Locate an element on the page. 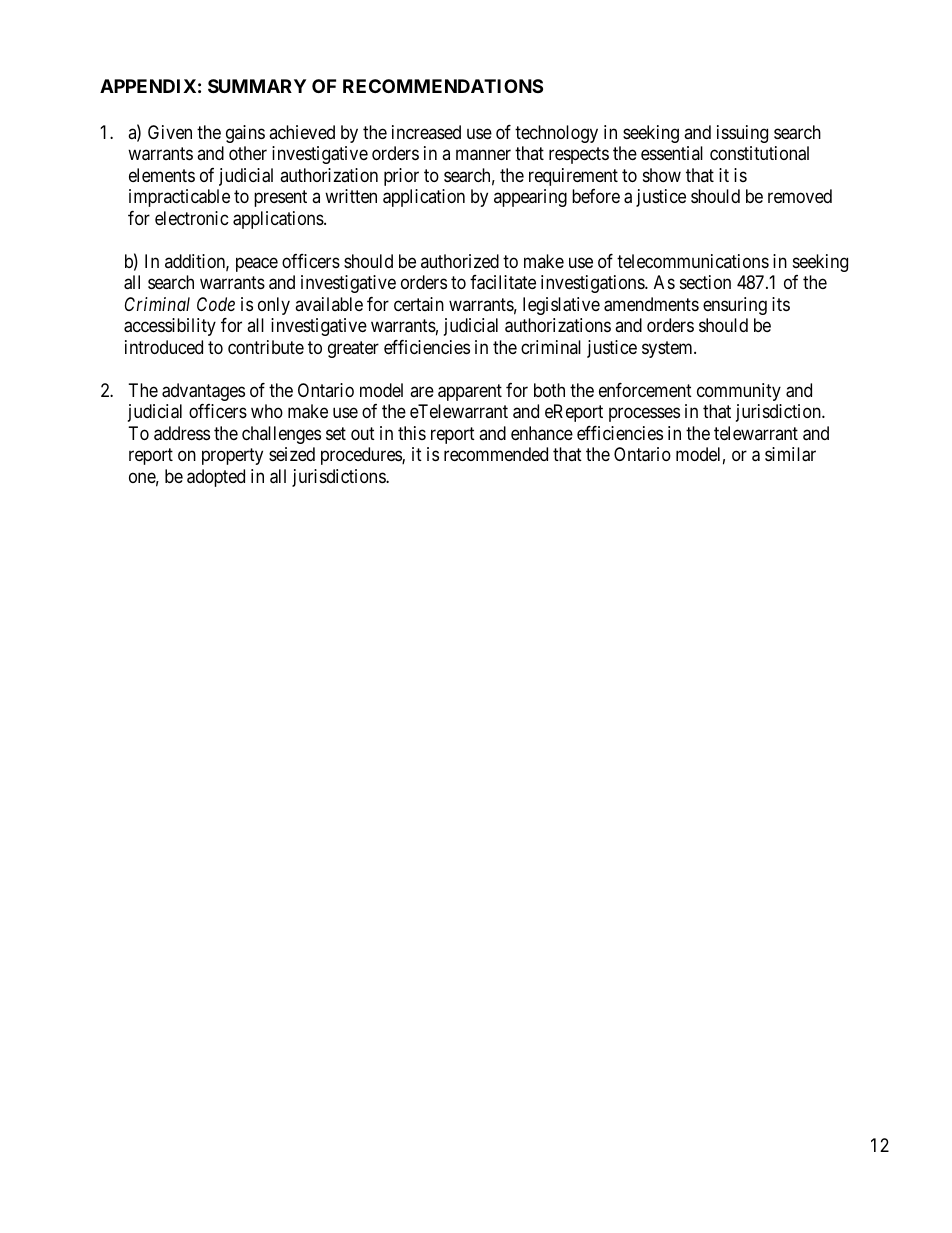 The height and width of the image is (1233, 952). facilitate is located at coordinates (503, 282).
